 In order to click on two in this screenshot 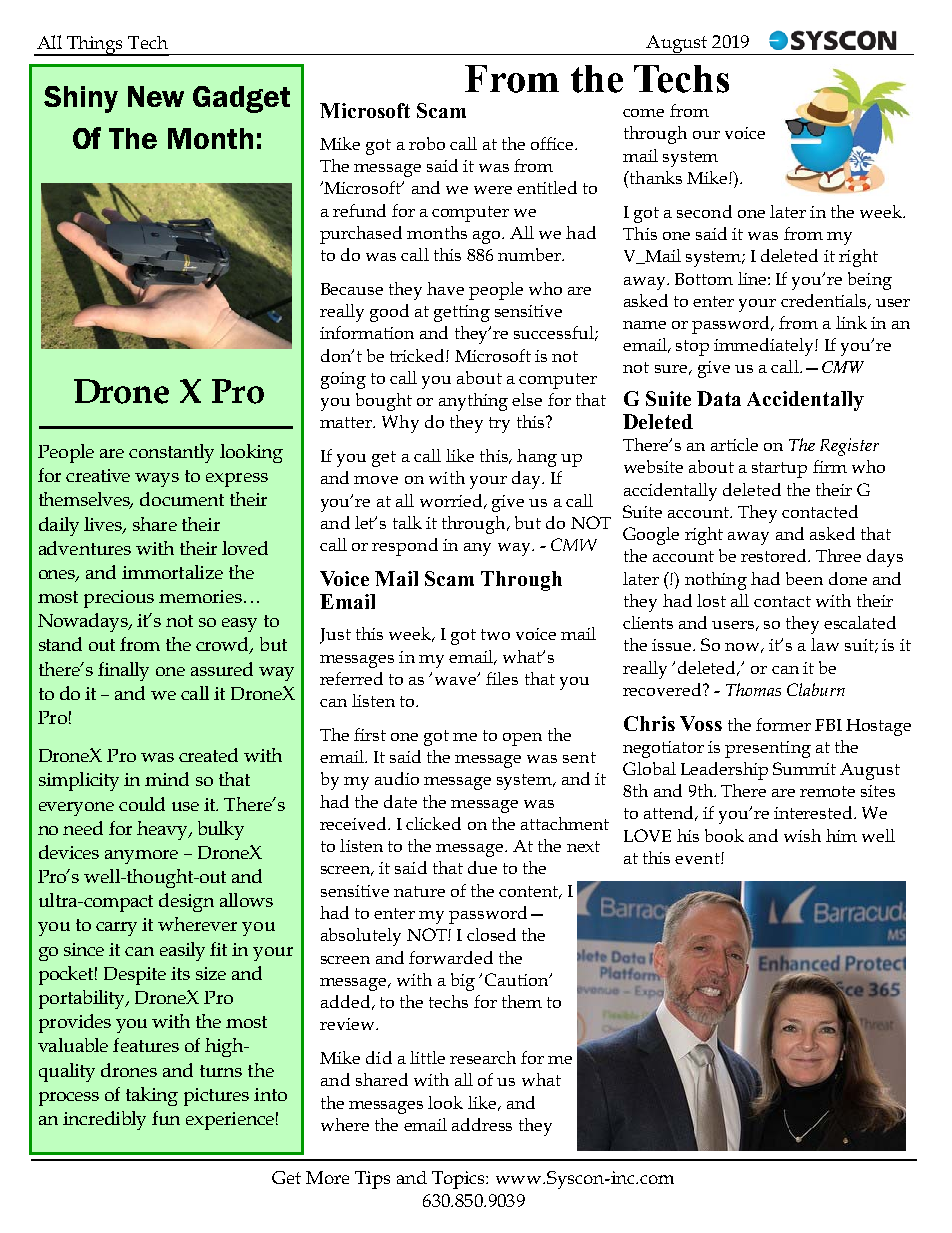, I will do `click(495, 634)`.
